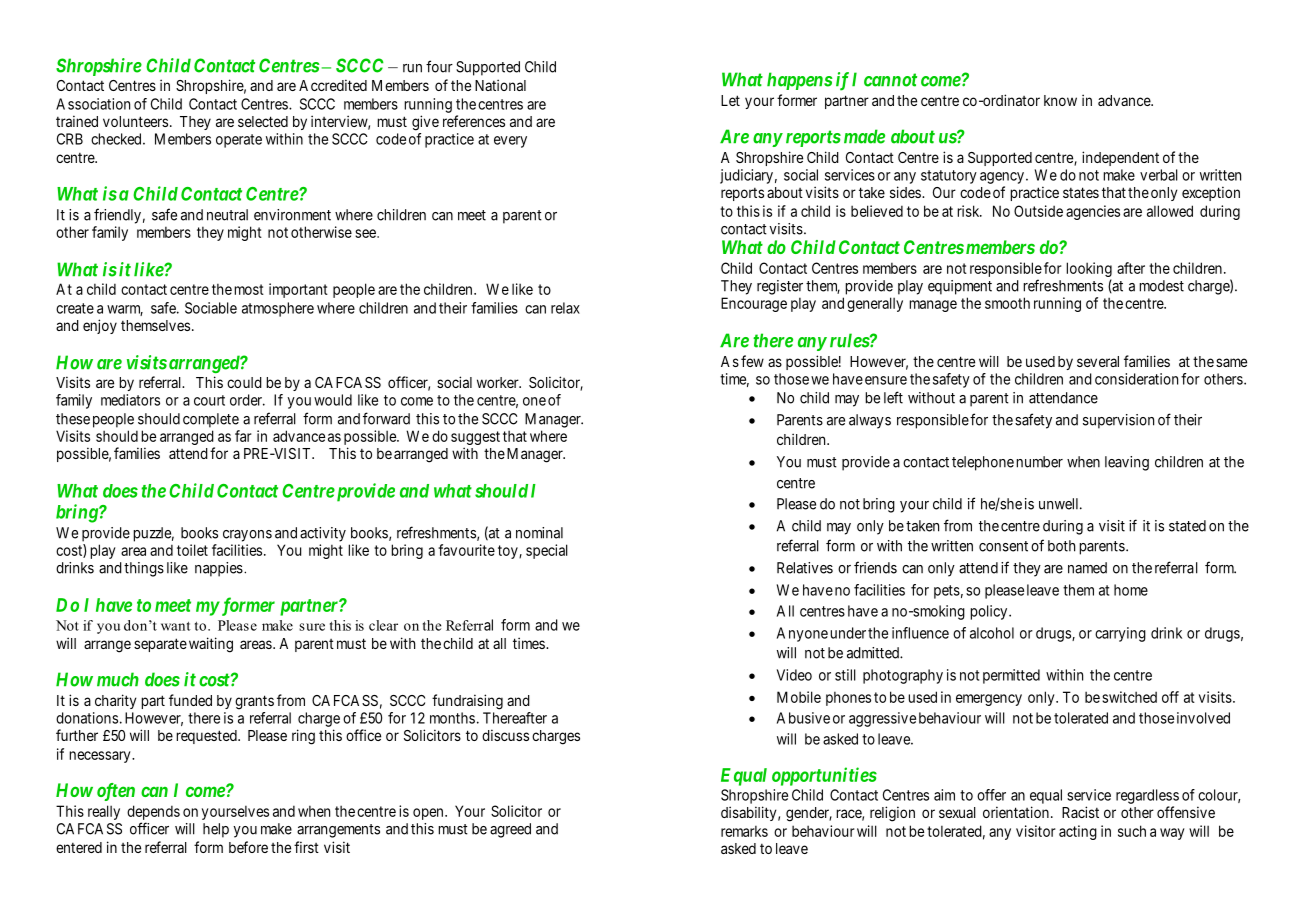  I want to click on consideration, so click(1136, 379).
